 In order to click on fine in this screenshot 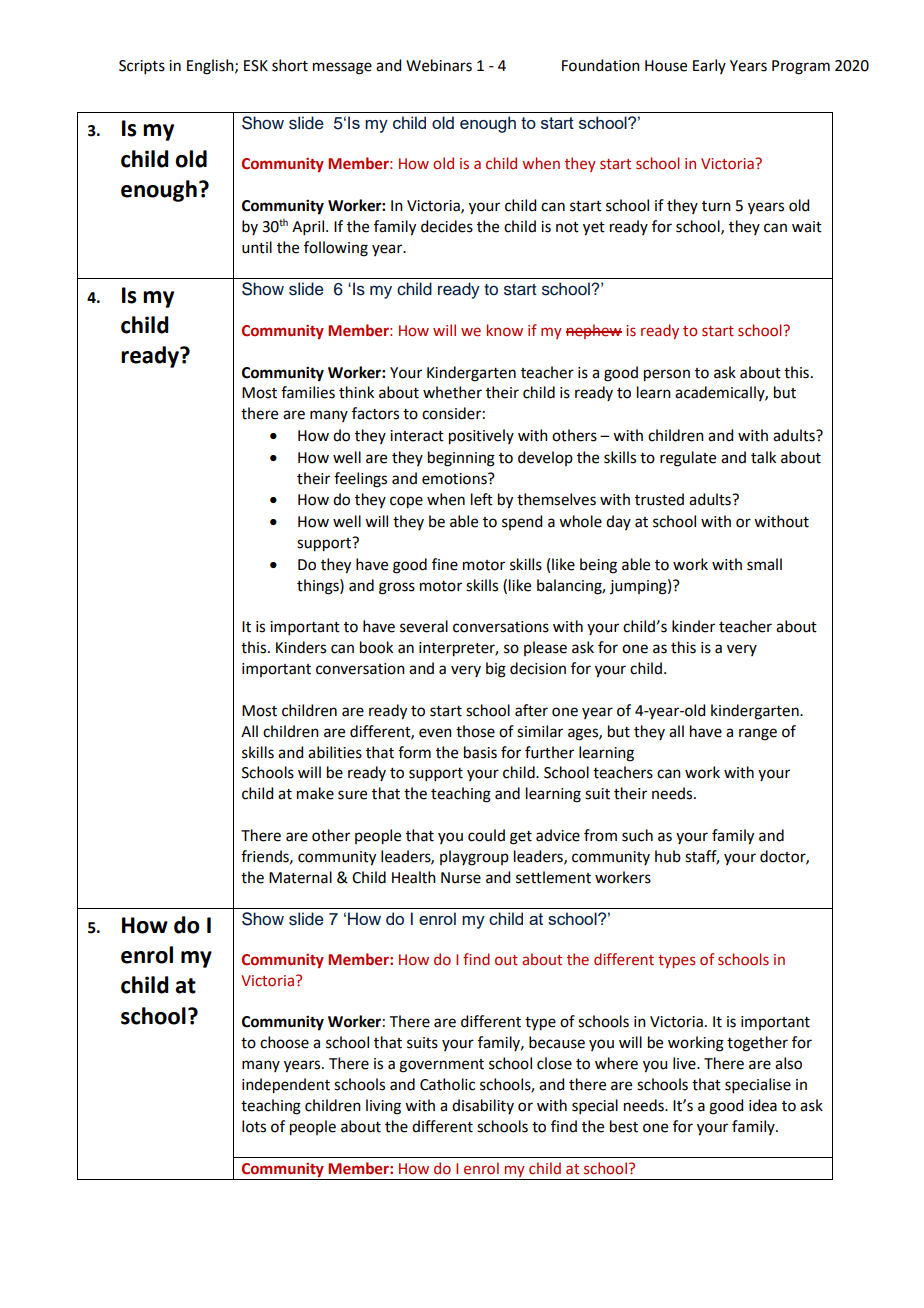, I will do `click(445, 564)`.
